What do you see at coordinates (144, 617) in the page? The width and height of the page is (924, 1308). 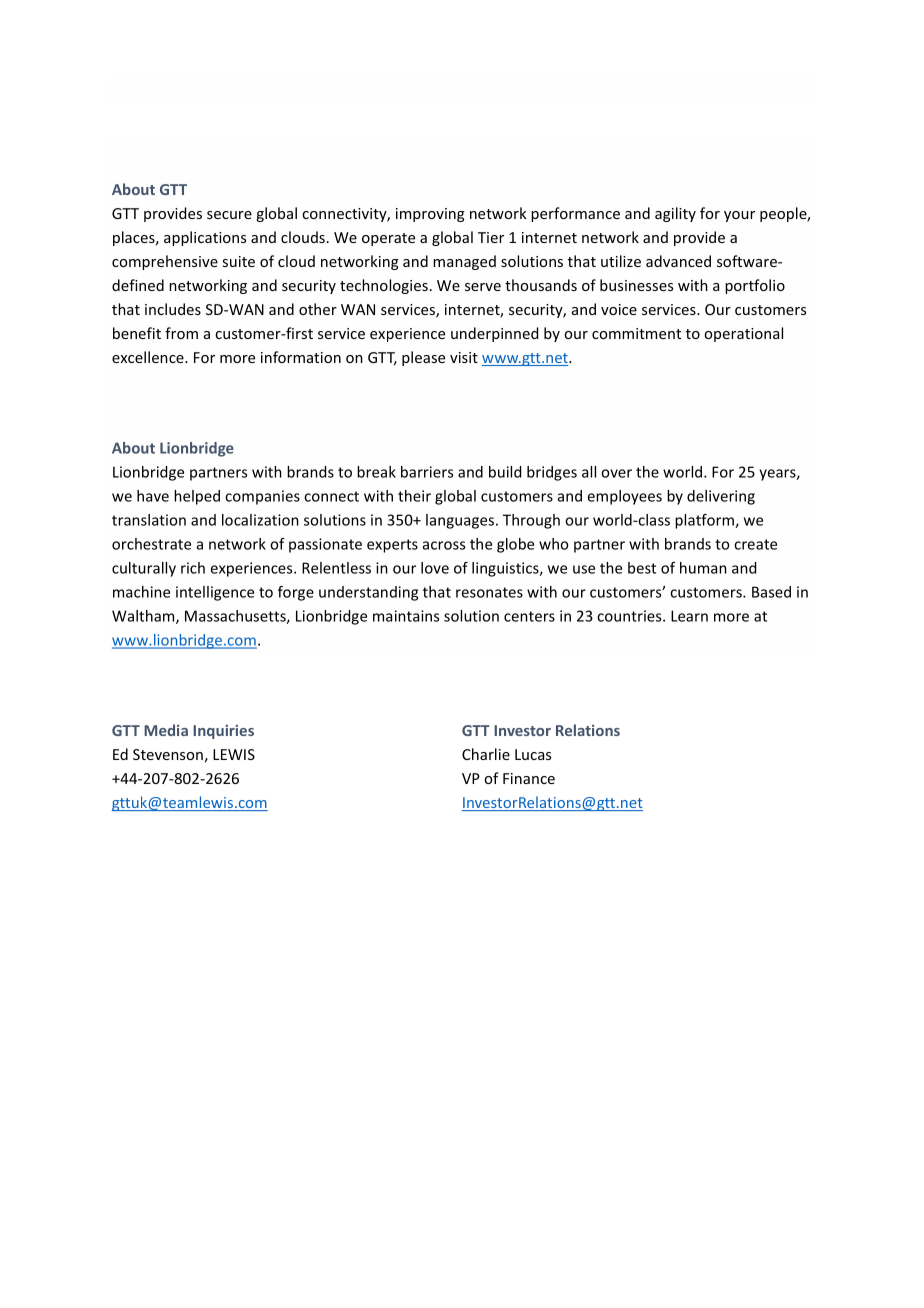 I see `Waltham` at bounding box center [144, 617].
